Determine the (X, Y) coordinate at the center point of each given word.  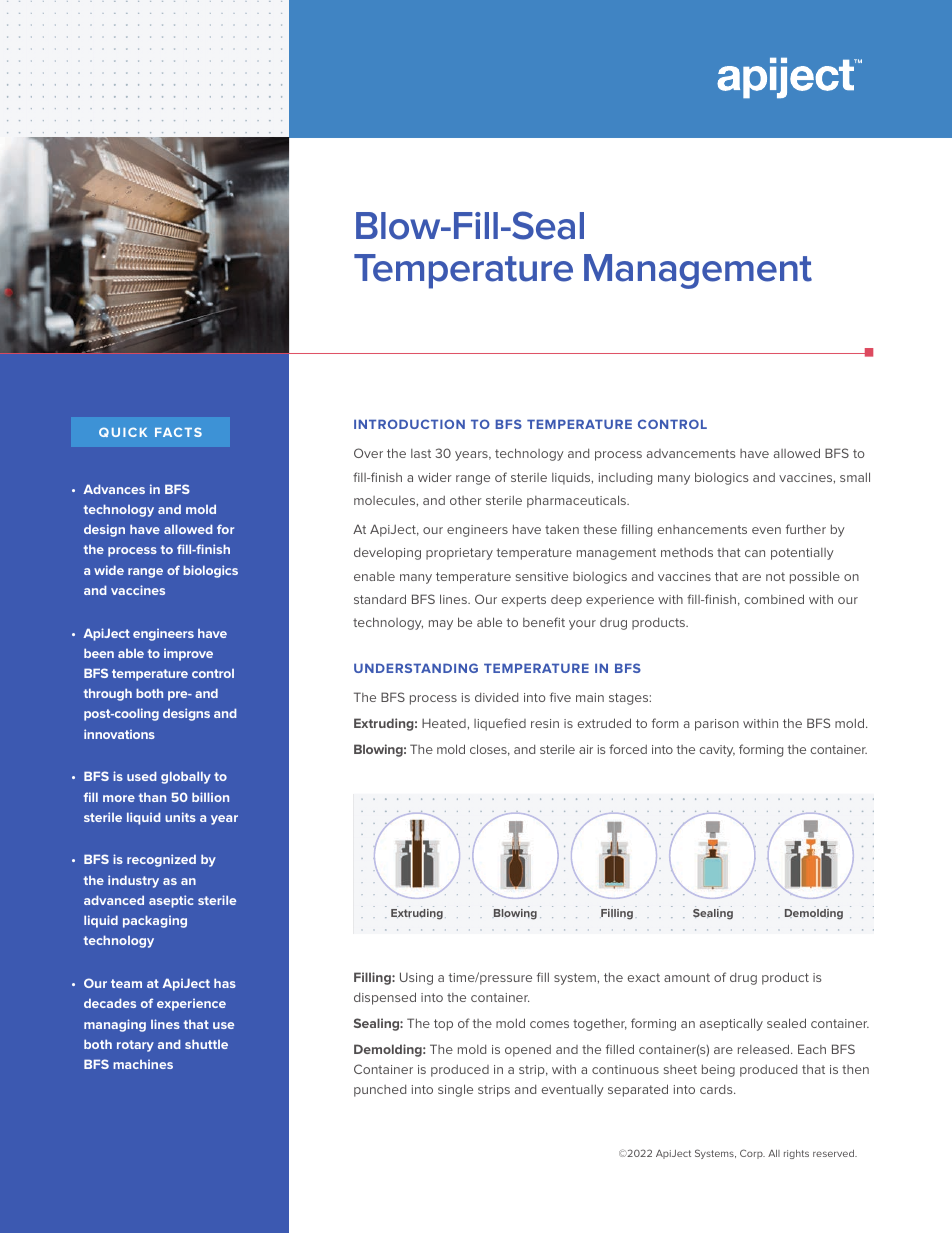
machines (143, 1064)
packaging (155, 921)
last (421, 453)
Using (416, 978)
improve (188, 654)
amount (687, 977)
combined (774, 599)
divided (496, 697)
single (455, 1090)
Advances (114, 489)
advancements (691, 453)
